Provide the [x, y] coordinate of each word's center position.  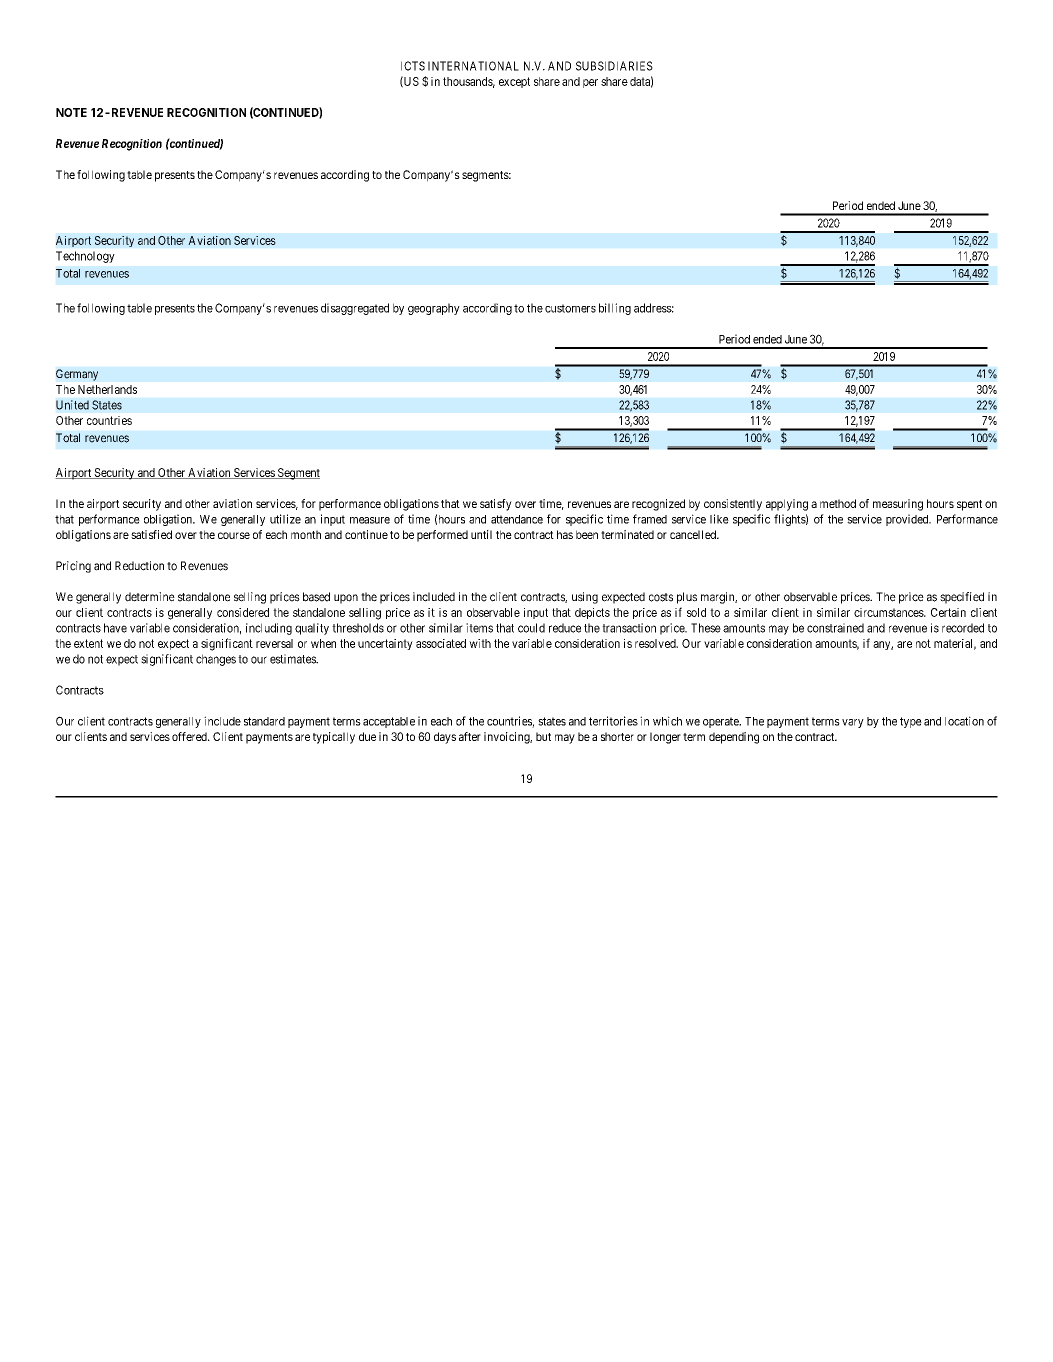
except [514, 82]
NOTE [71, 112]
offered [190, 736]
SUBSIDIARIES [614, 66]
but [543, 736]
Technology [85, 257]
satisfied [151, 534]
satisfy [496, 505]
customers [570, 308]
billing [615, 309]
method [838, 503]
